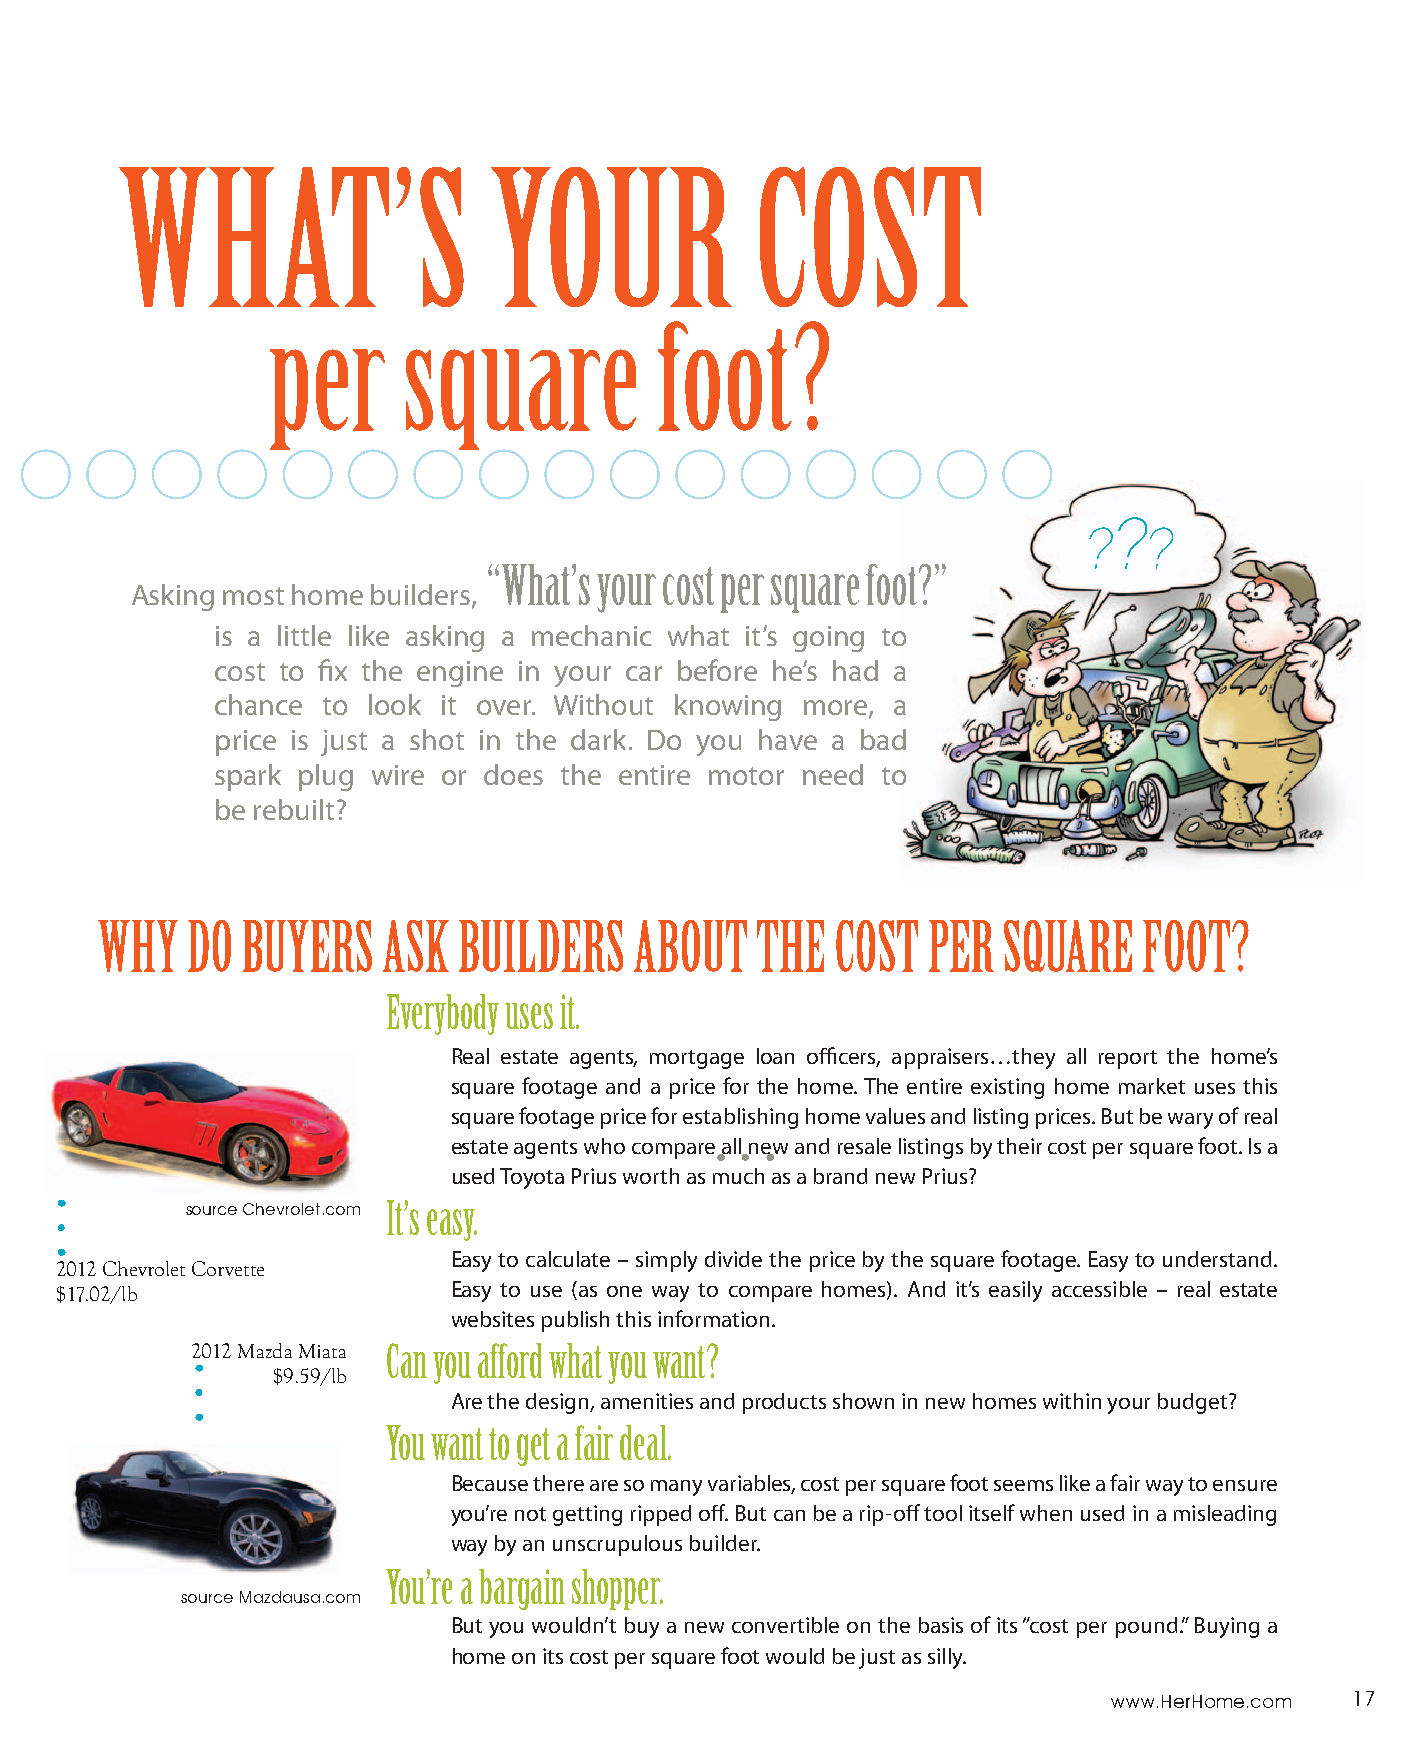 The image size is (1417, 1750). I want to click on had, so click(855, 670).
